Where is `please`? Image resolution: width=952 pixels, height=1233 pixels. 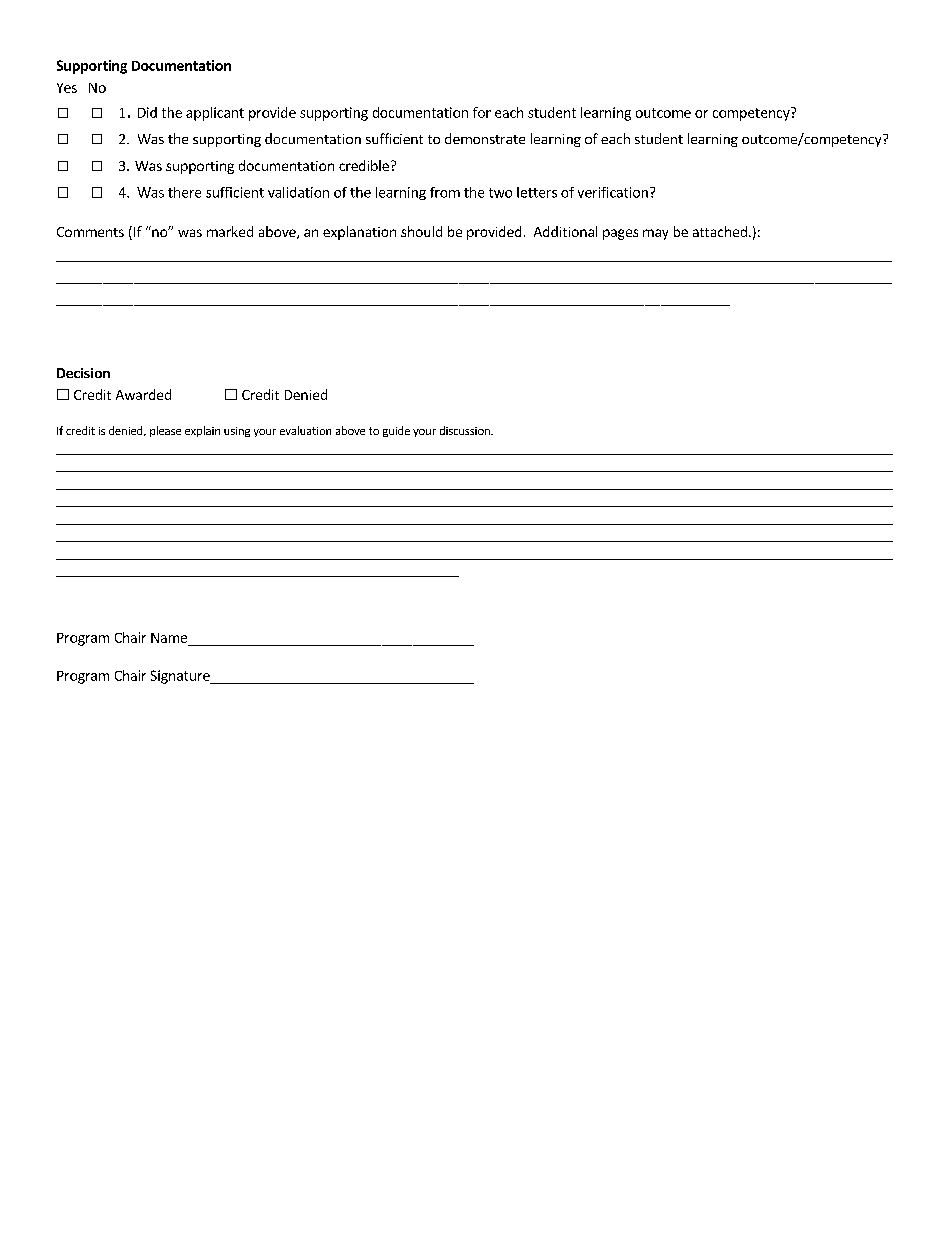 please is located at coordinates (165, 431).
